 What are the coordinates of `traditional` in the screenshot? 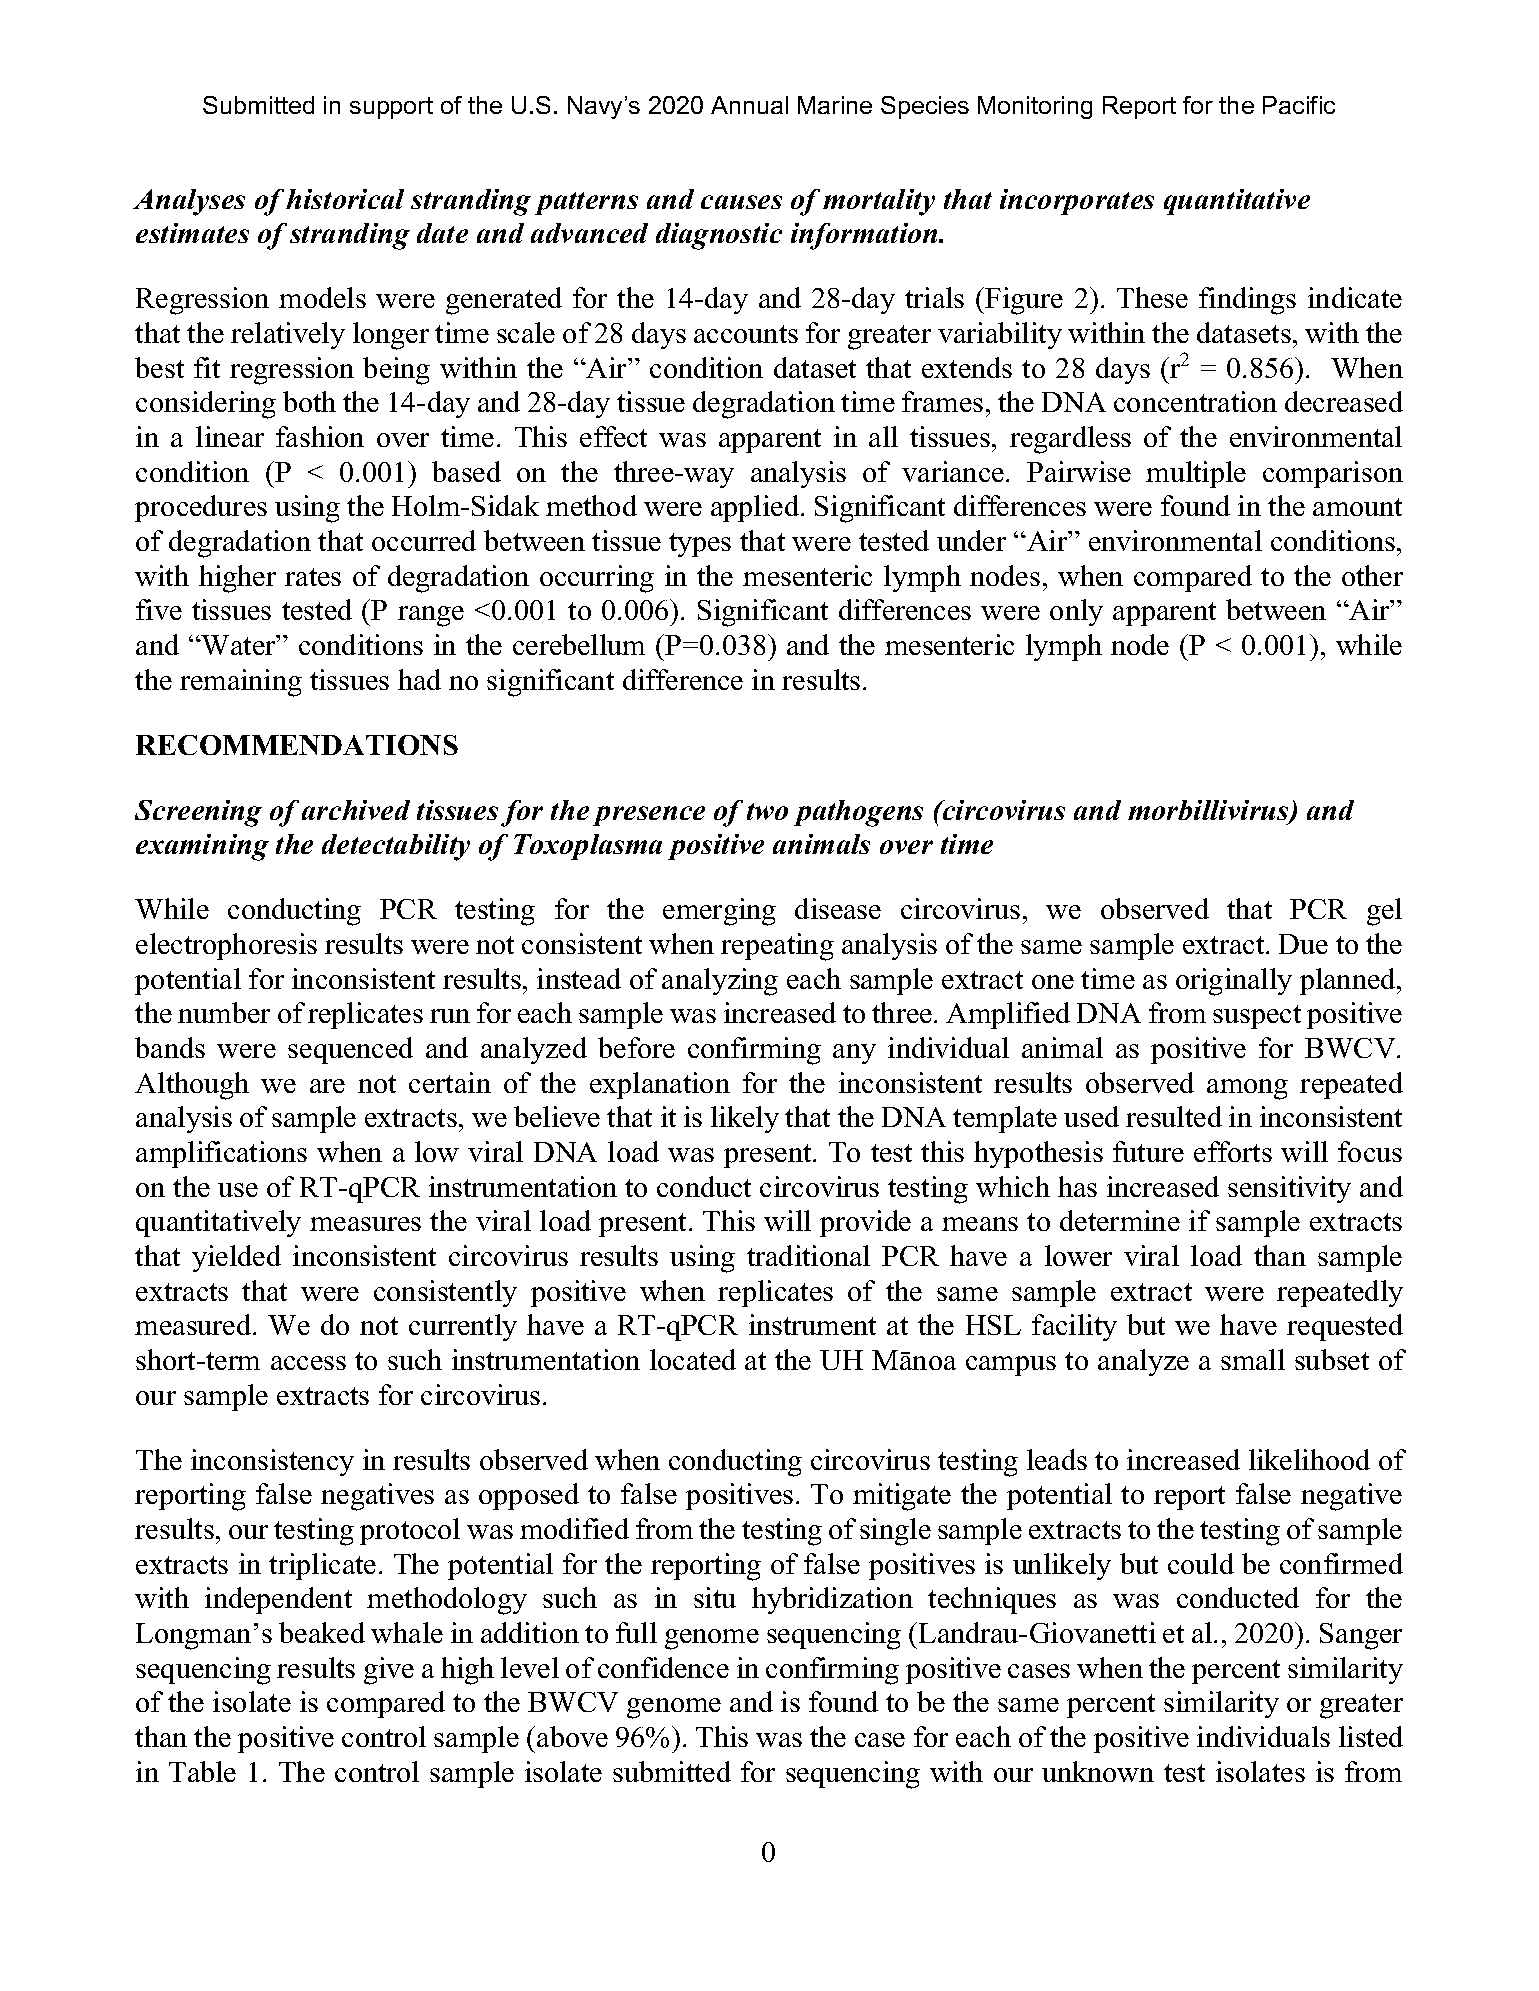 It's located at (808, 1255).
